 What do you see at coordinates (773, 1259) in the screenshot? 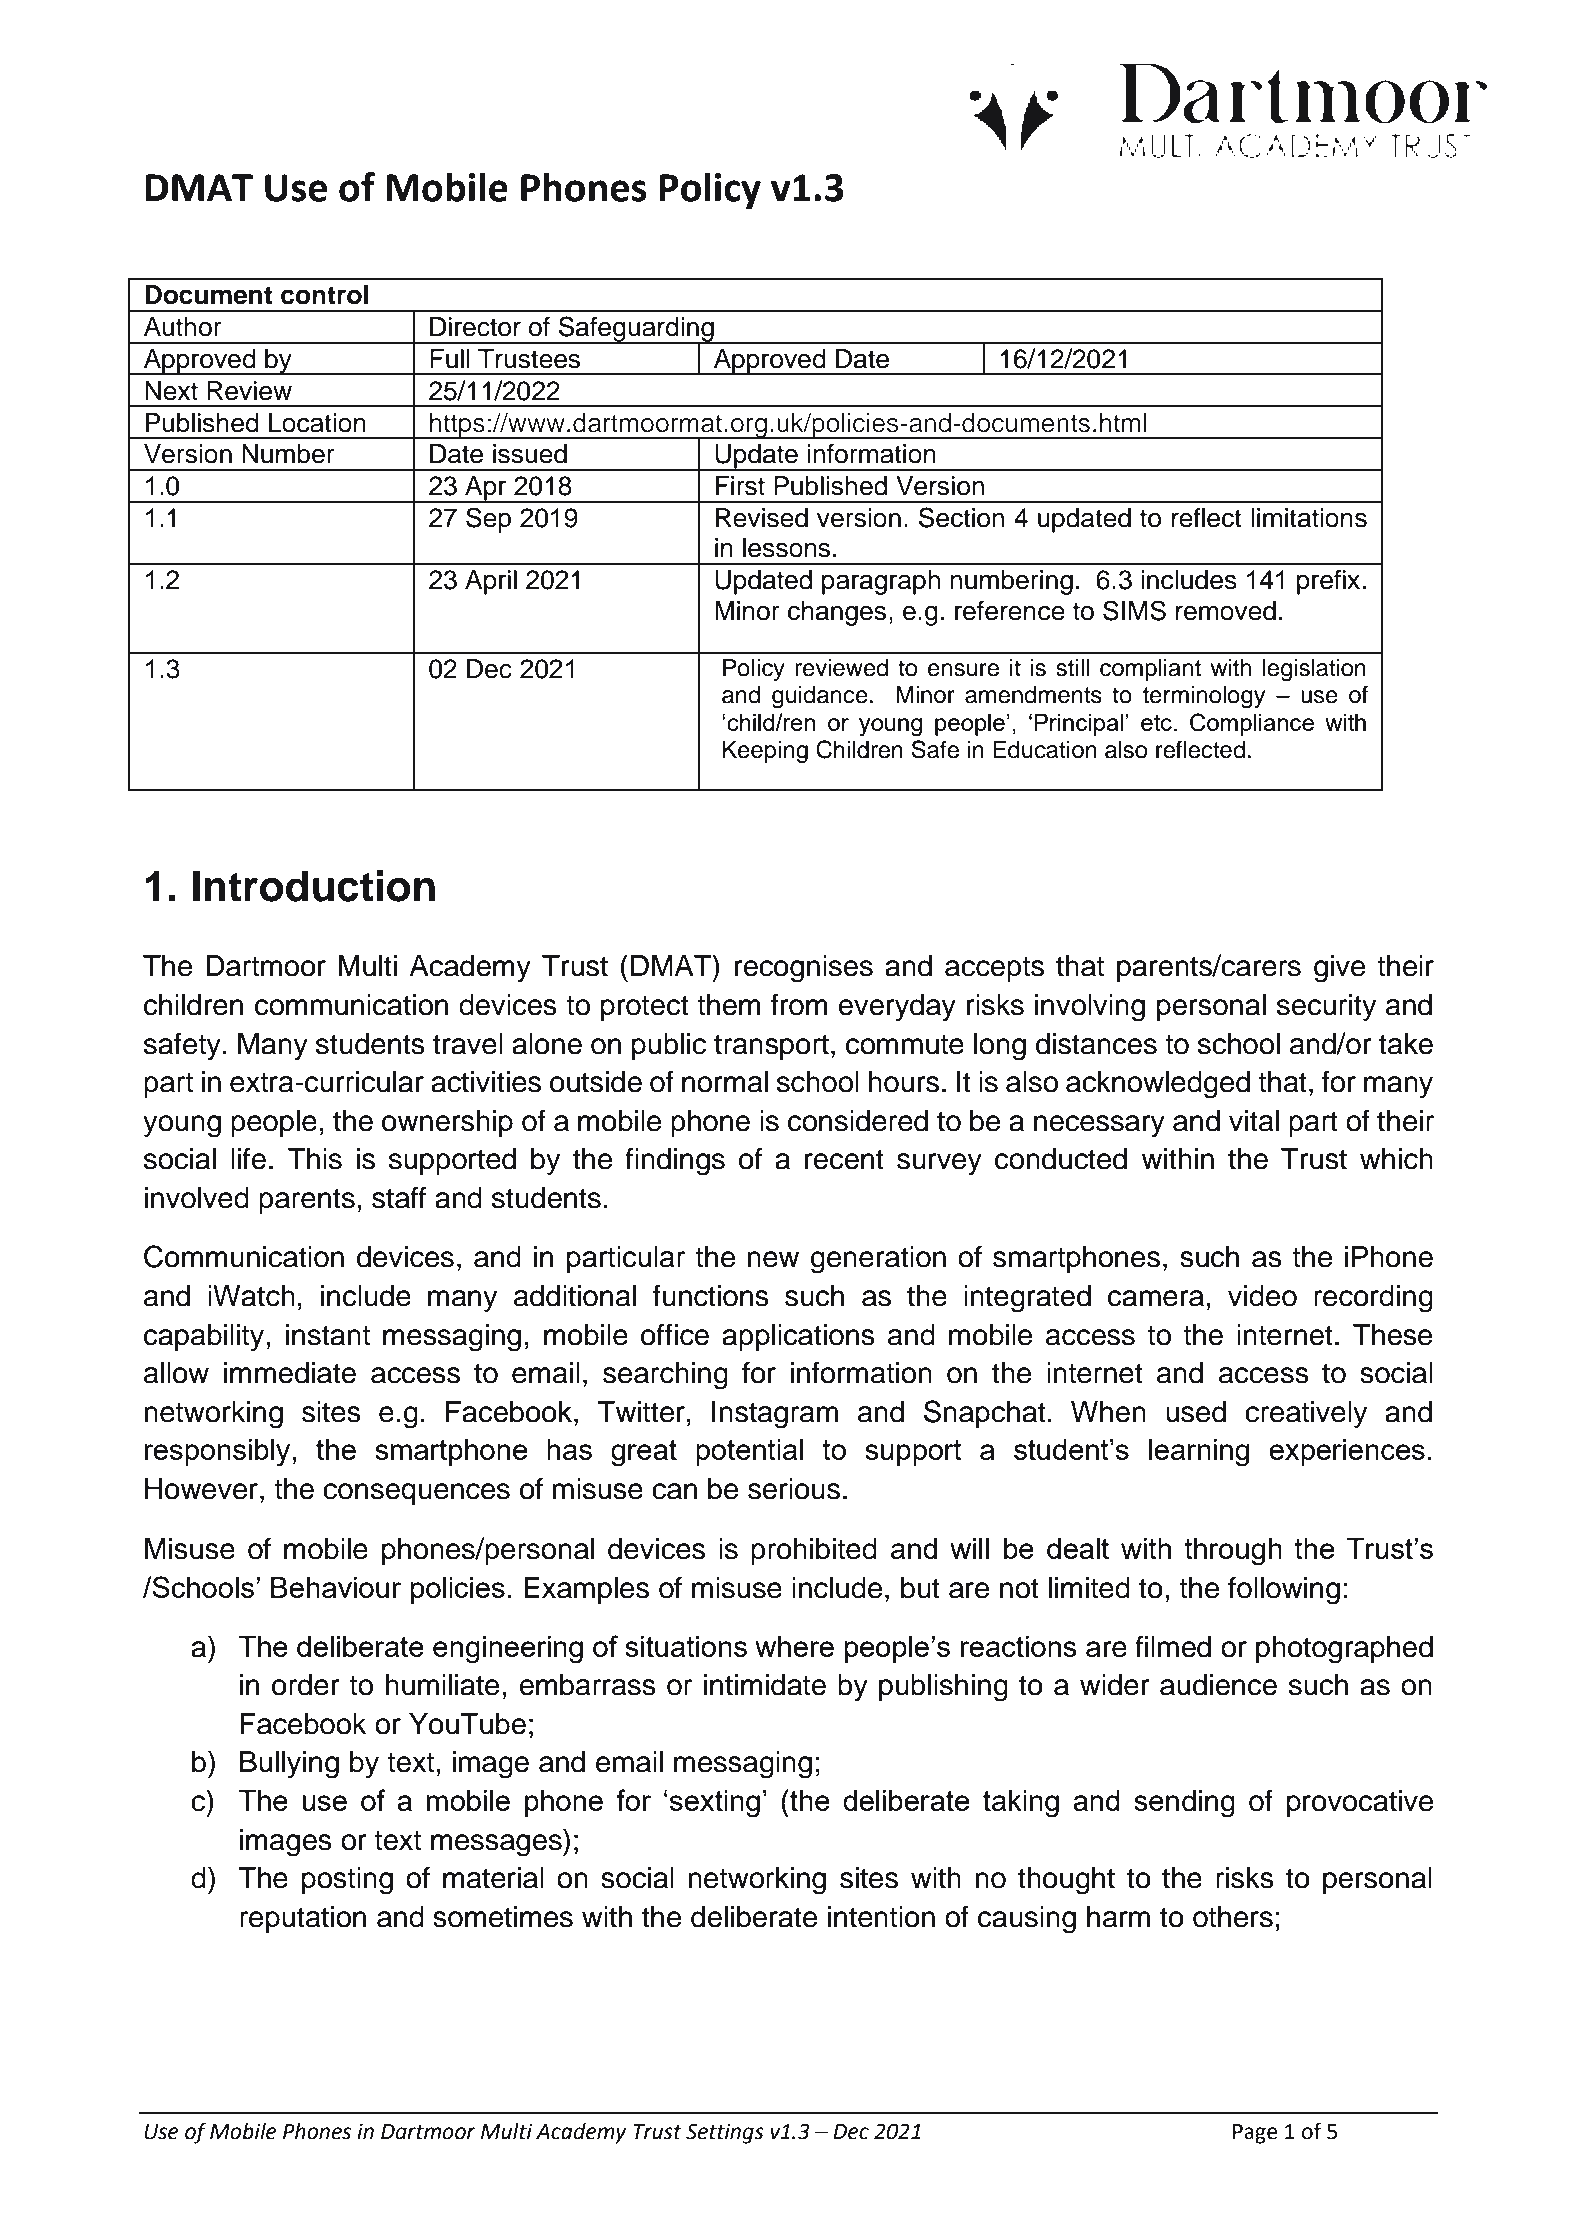
I see `new` at bounding box center [773, 1259].
